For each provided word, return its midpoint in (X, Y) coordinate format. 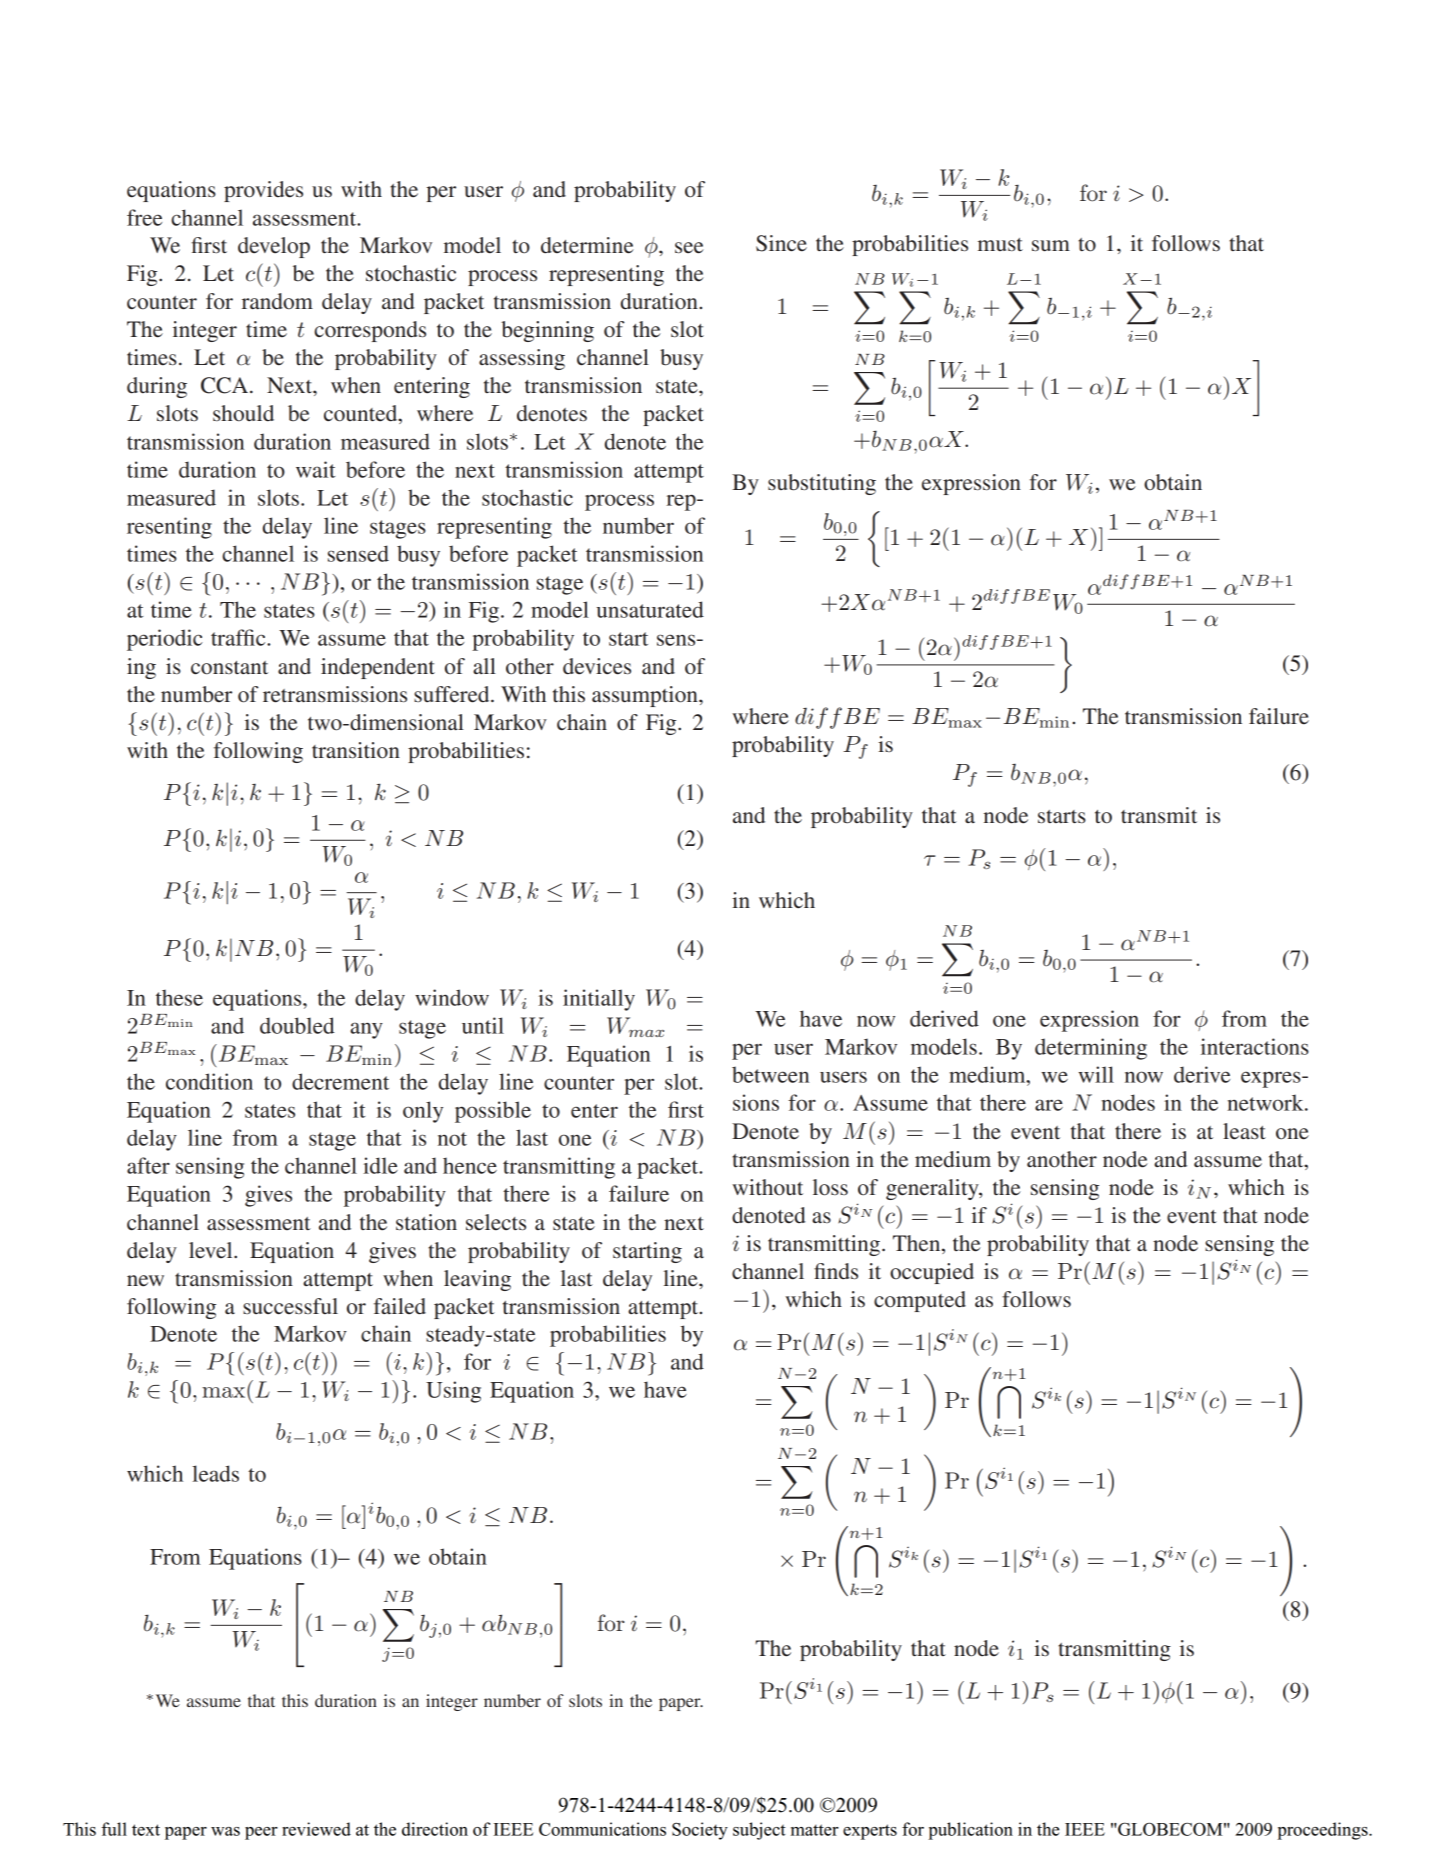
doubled (297, 1025)
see (689, 248)
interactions (1255, 1046)
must (1000, 244)
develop (274, 247)
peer (261, 1833)
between (770, 1074)
